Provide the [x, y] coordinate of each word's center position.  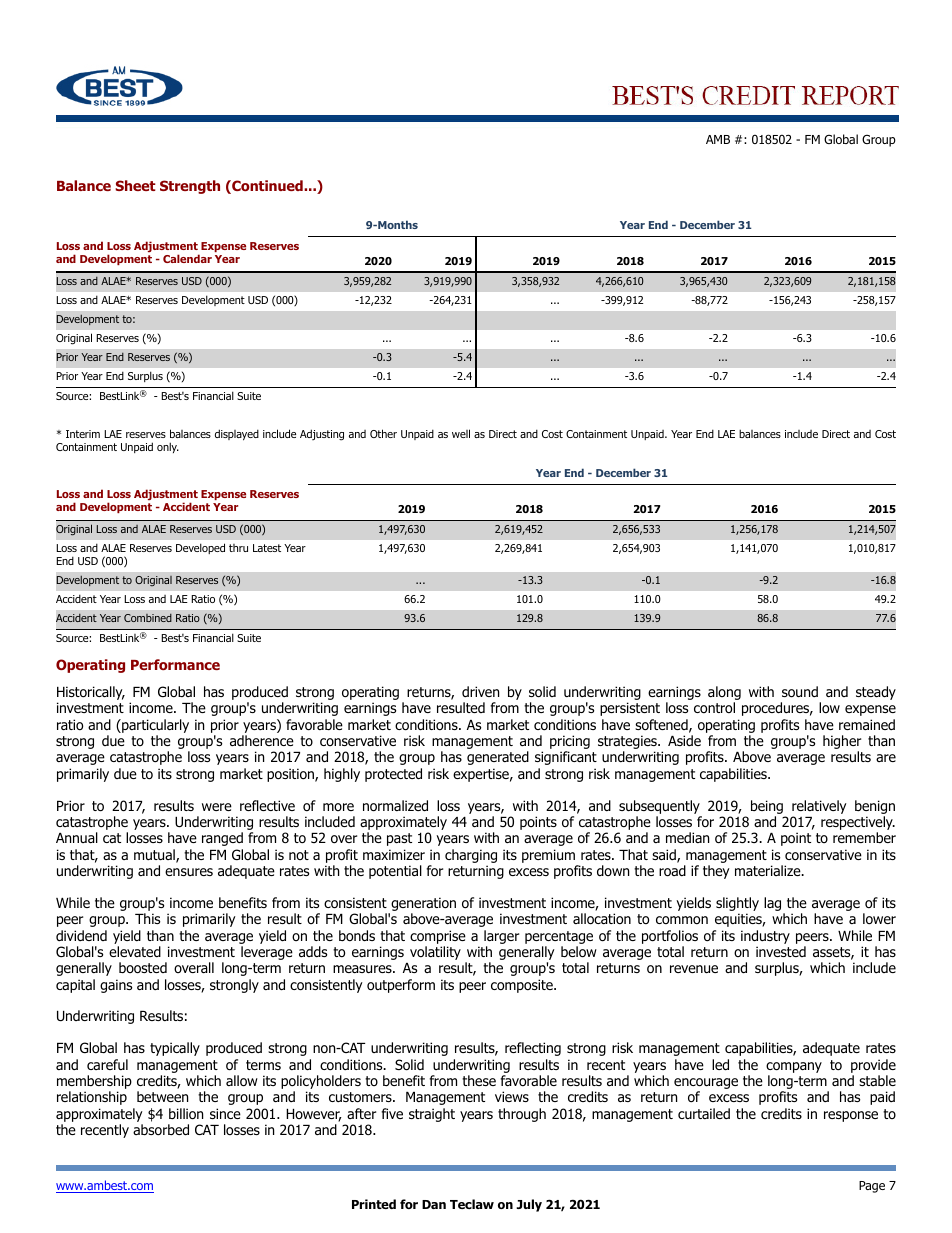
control [714, 707]
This [147, 918]
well [461, 433]
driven [480, 691]
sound [800, 692]
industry [765, 937]
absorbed [161, 1130]
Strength [190, 187]
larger [501, 937]
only [168, 447]
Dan [434, 1204]
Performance [175, 664]
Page [872, 1187]
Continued [267, 187]
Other [383, 433]
